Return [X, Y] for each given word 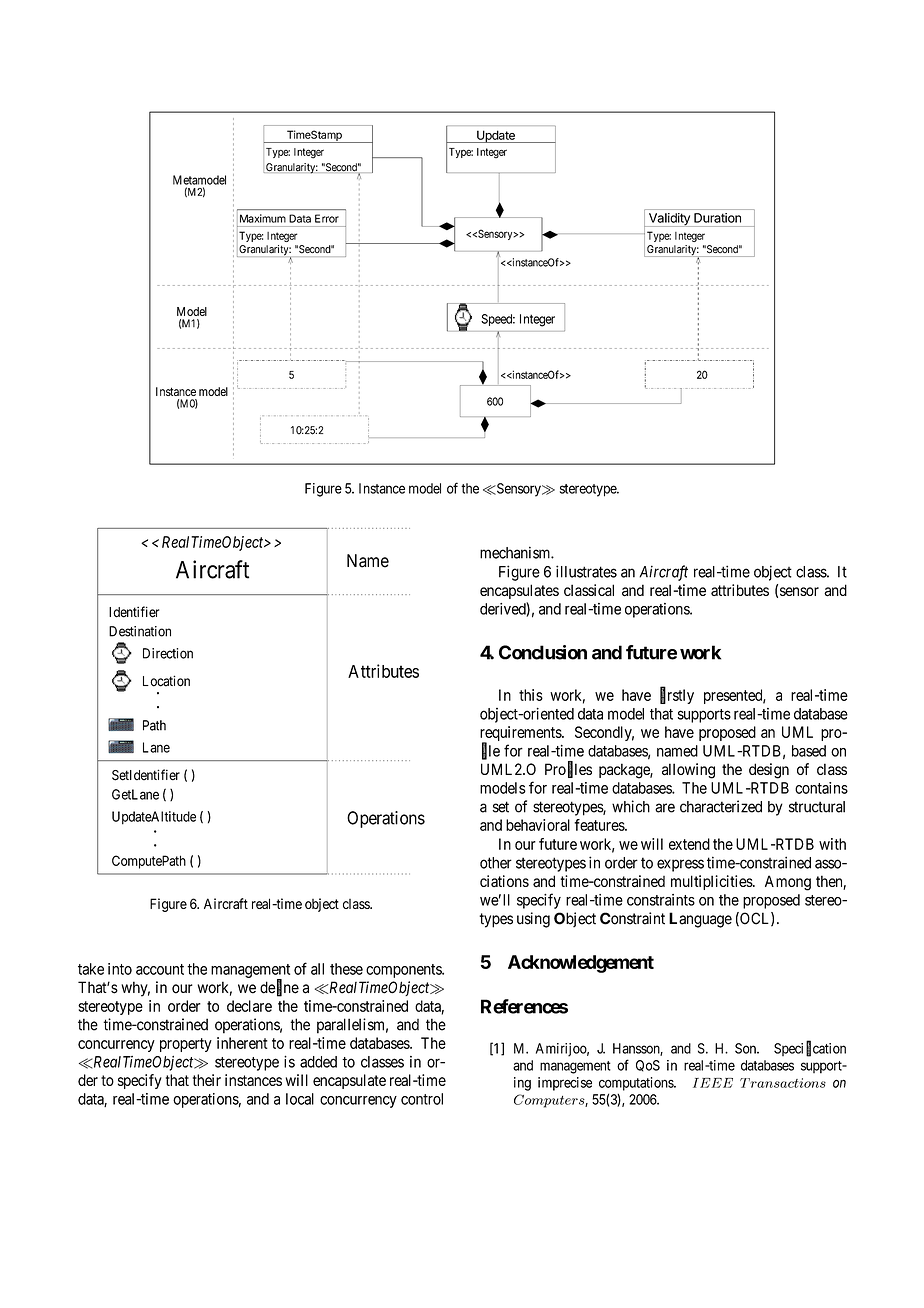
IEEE [713, 1083]
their [207, 1080]
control [422, 1099]
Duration [717, 218]
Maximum [263, 218]
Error [327, 218]
